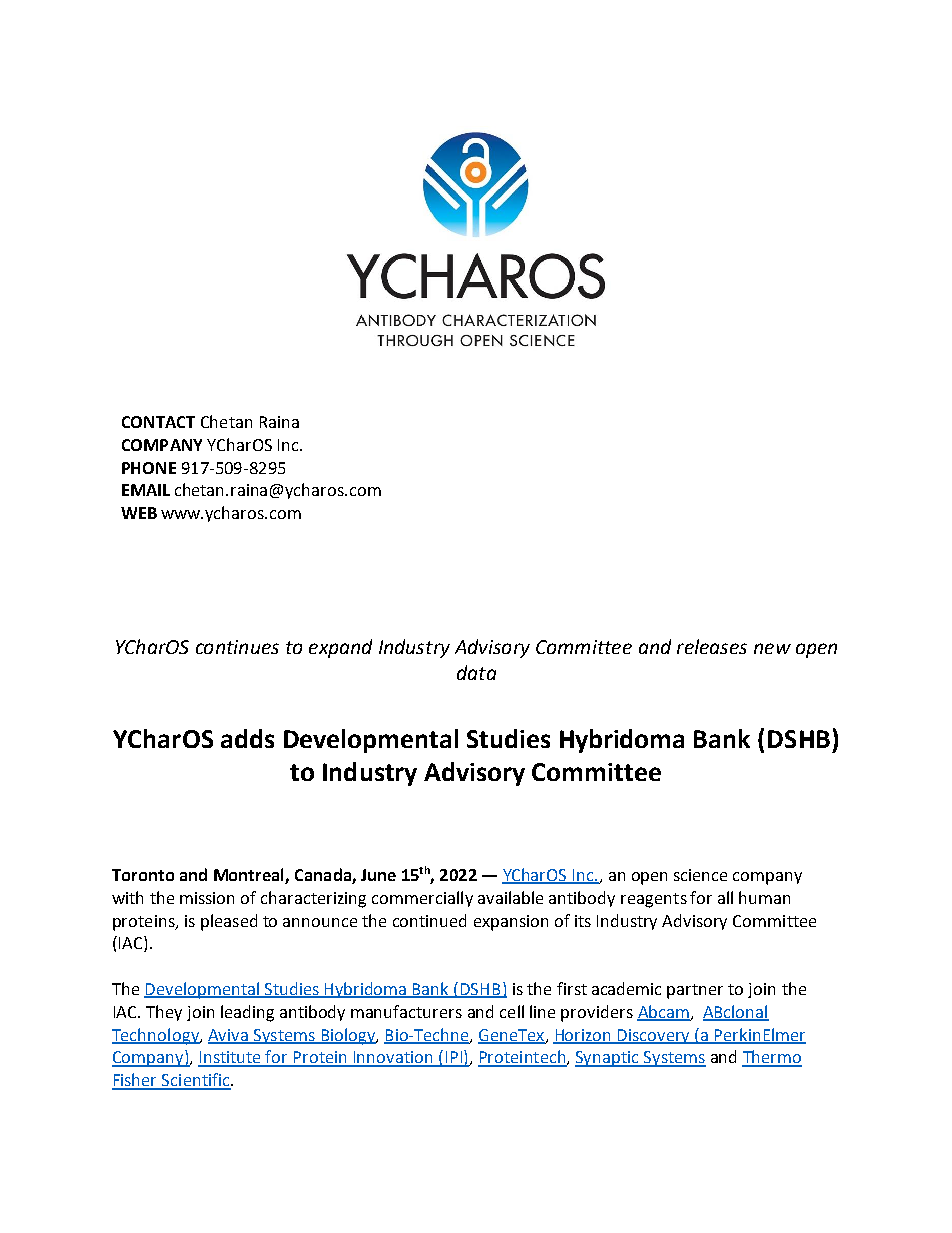  Describe the element at coordinates (654, 1036) in the screenshot. I see `Discovery` at that location.
